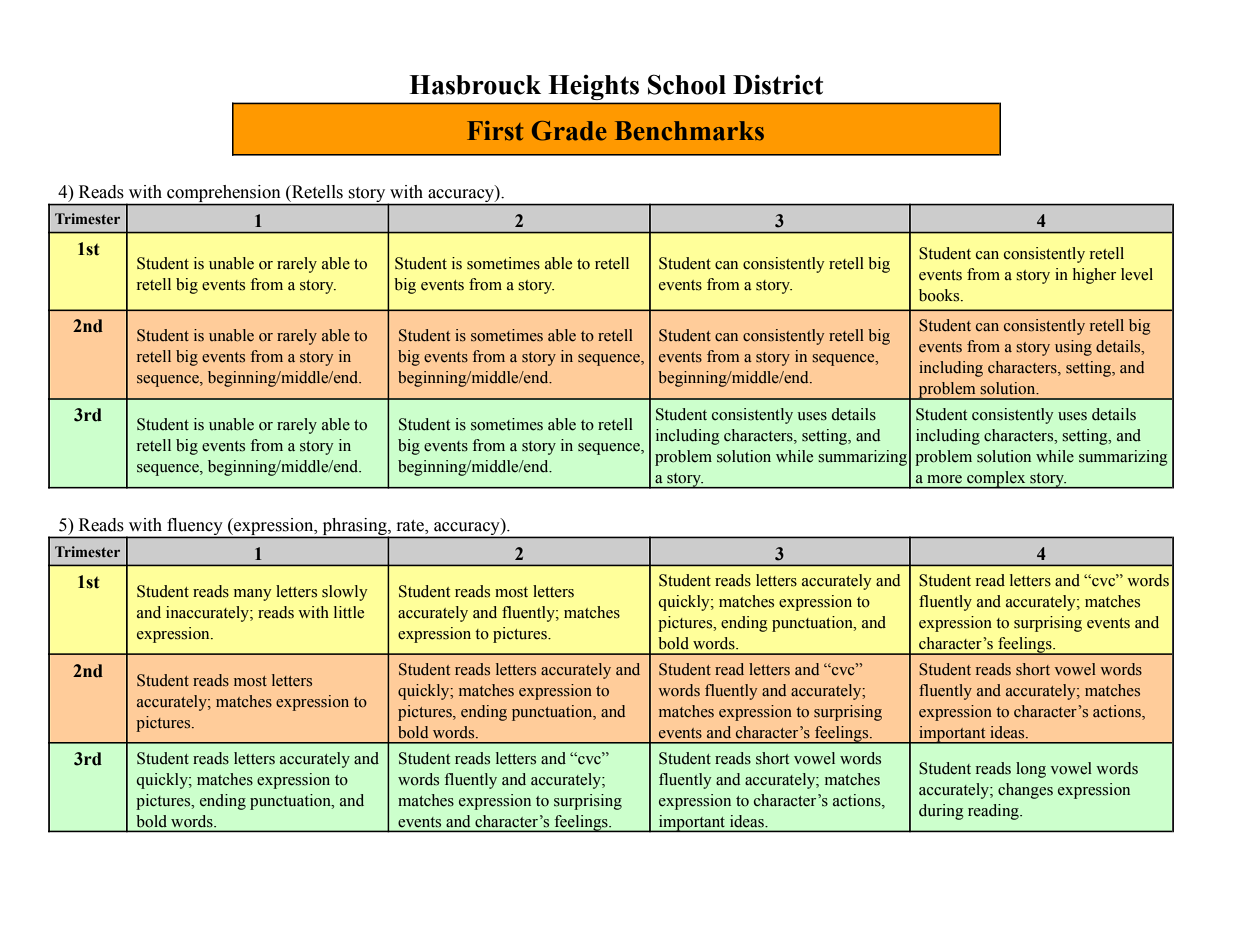 The width and height of the screenshot is (1233, 952). Describe the element at coordinates (224, 195) in the screenshot. I see `comprehension` at that location.
